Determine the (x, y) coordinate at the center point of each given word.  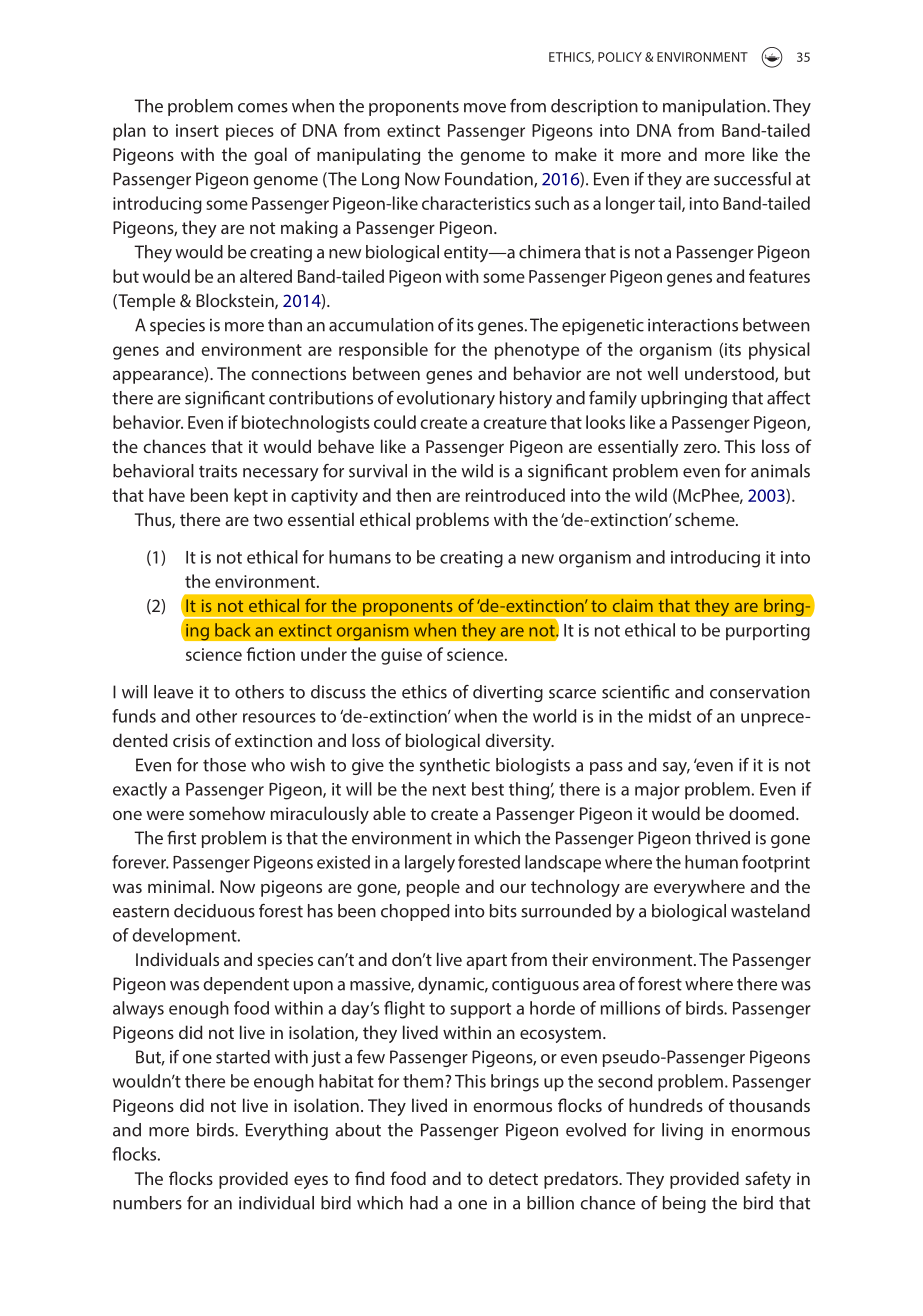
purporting (768, 632)
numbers (147, 1203)
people (433, 888)
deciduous (214, 911)
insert (197, 130)
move (485, 108)
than (285, 325)
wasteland (770, 911)
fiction (270, 654)
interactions (693, 325)
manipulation (715, 107)
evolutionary (446, 399)
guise (401, 656)
